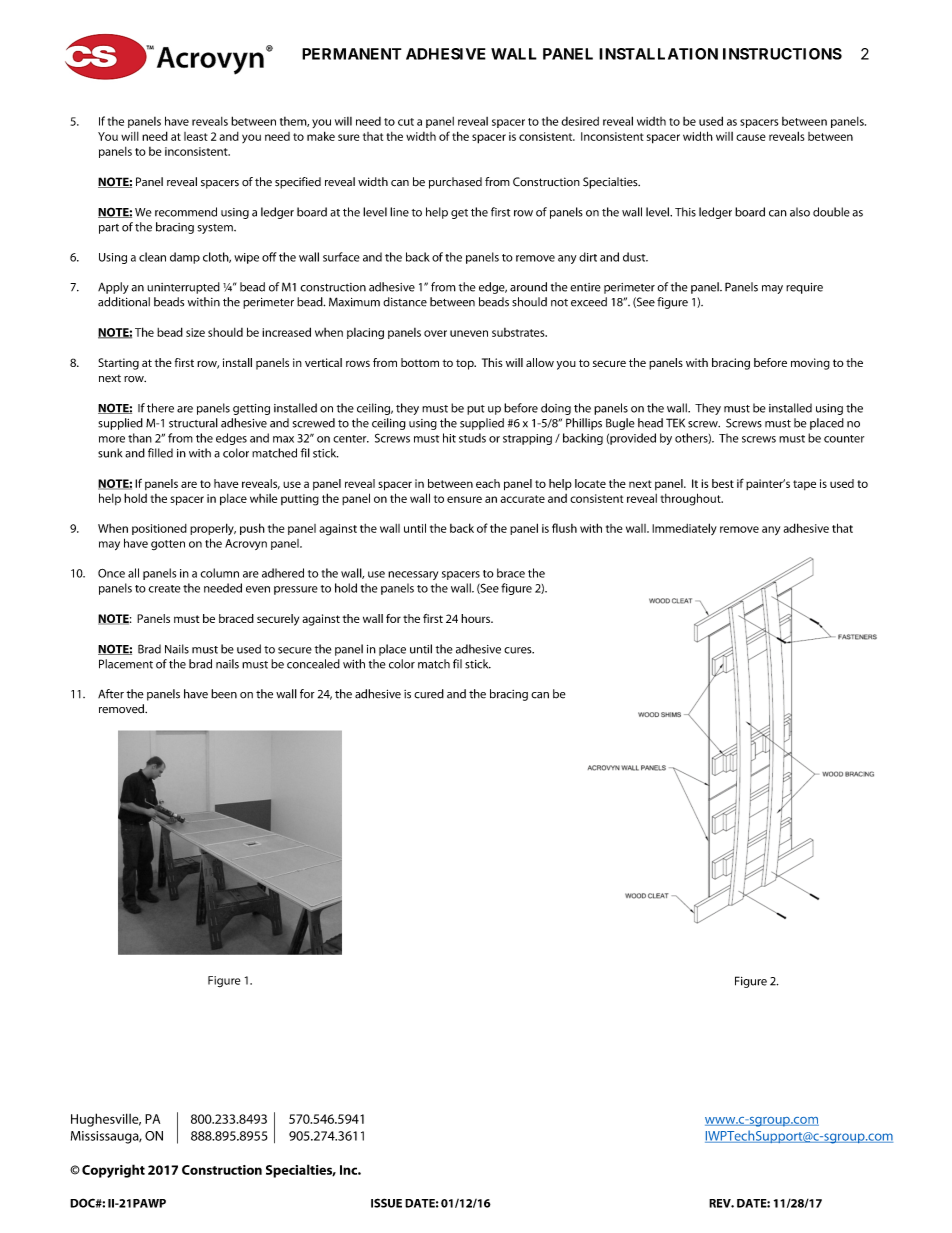 This document has width=952, height=1233. I want to click on least, so click(196, 136).
